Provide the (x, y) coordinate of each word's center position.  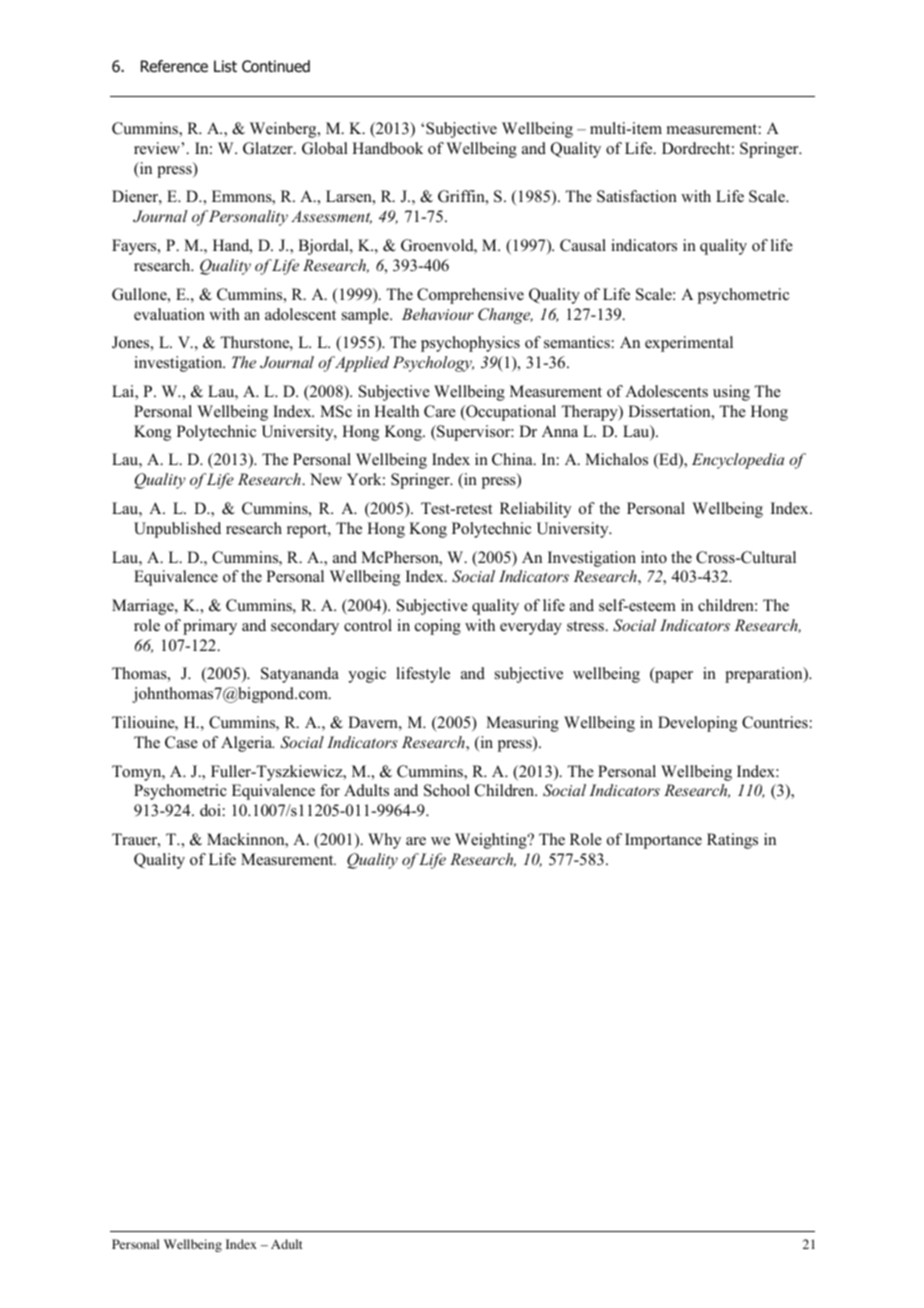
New (326, 479)
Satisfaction (637, 196)
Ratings (732, 841)
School (447, 790)
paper (673, 677)
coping (438, 627)
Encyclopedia (738, 461)
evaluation (169, 314)
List (225, 66)
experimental (689, 344)
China (513, 459)
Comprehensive (470, 296)
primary (210, 627)
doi (210, 810)
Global (325, 148)
